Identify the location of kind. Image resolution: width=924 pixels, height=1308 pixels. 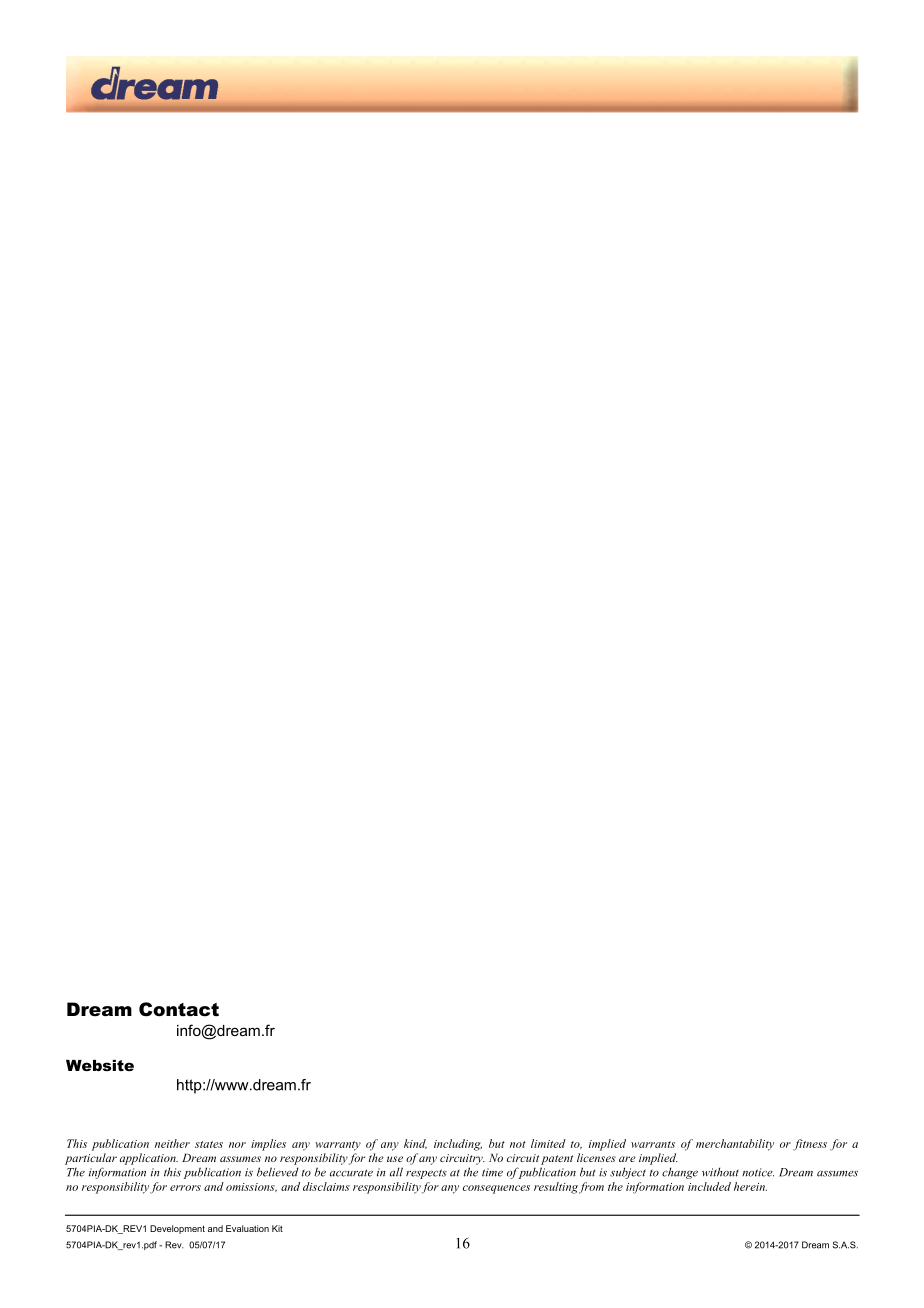
(415, 1144).
